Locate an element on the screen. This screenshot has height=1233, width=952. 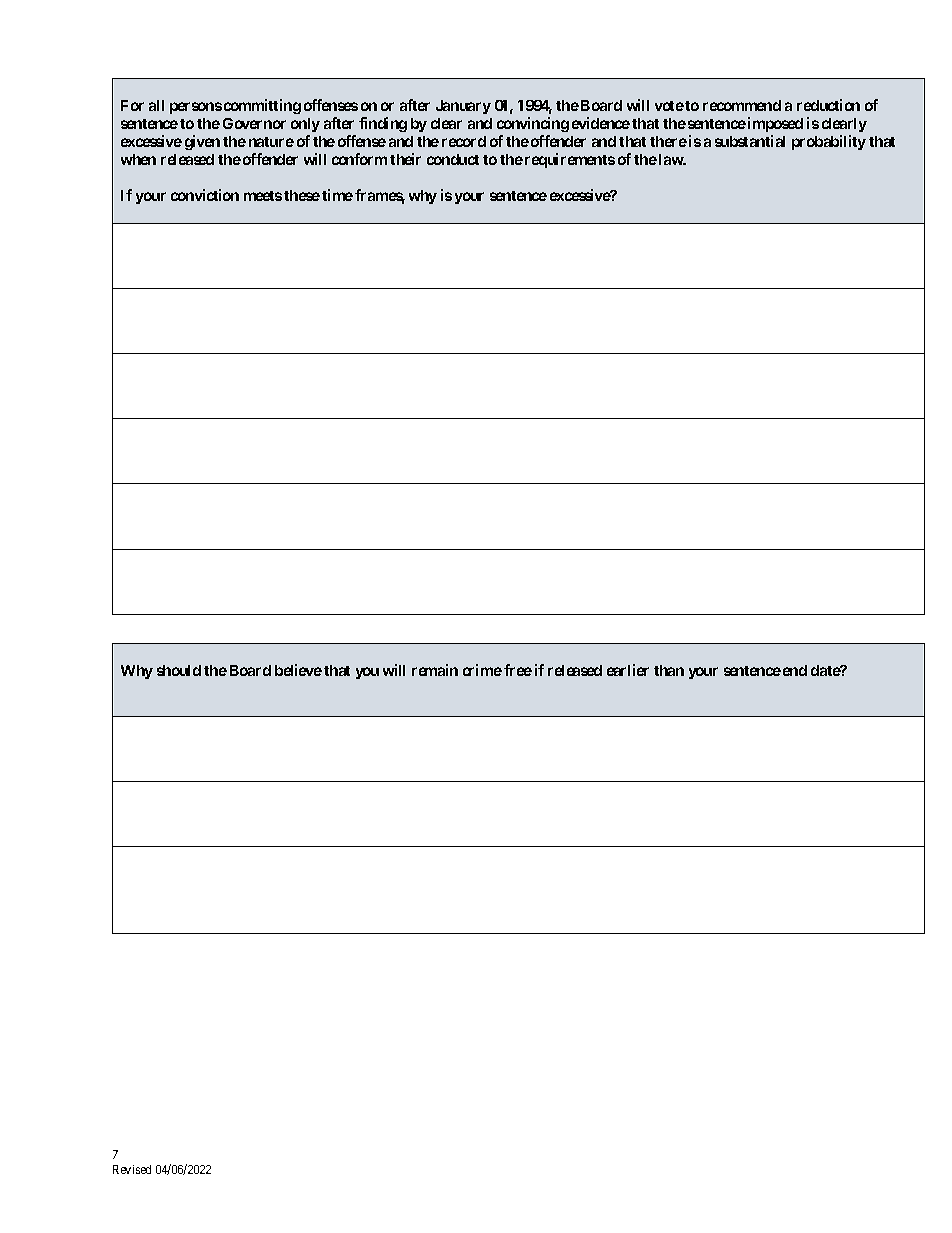
given is located at coordinates (202, 142).
